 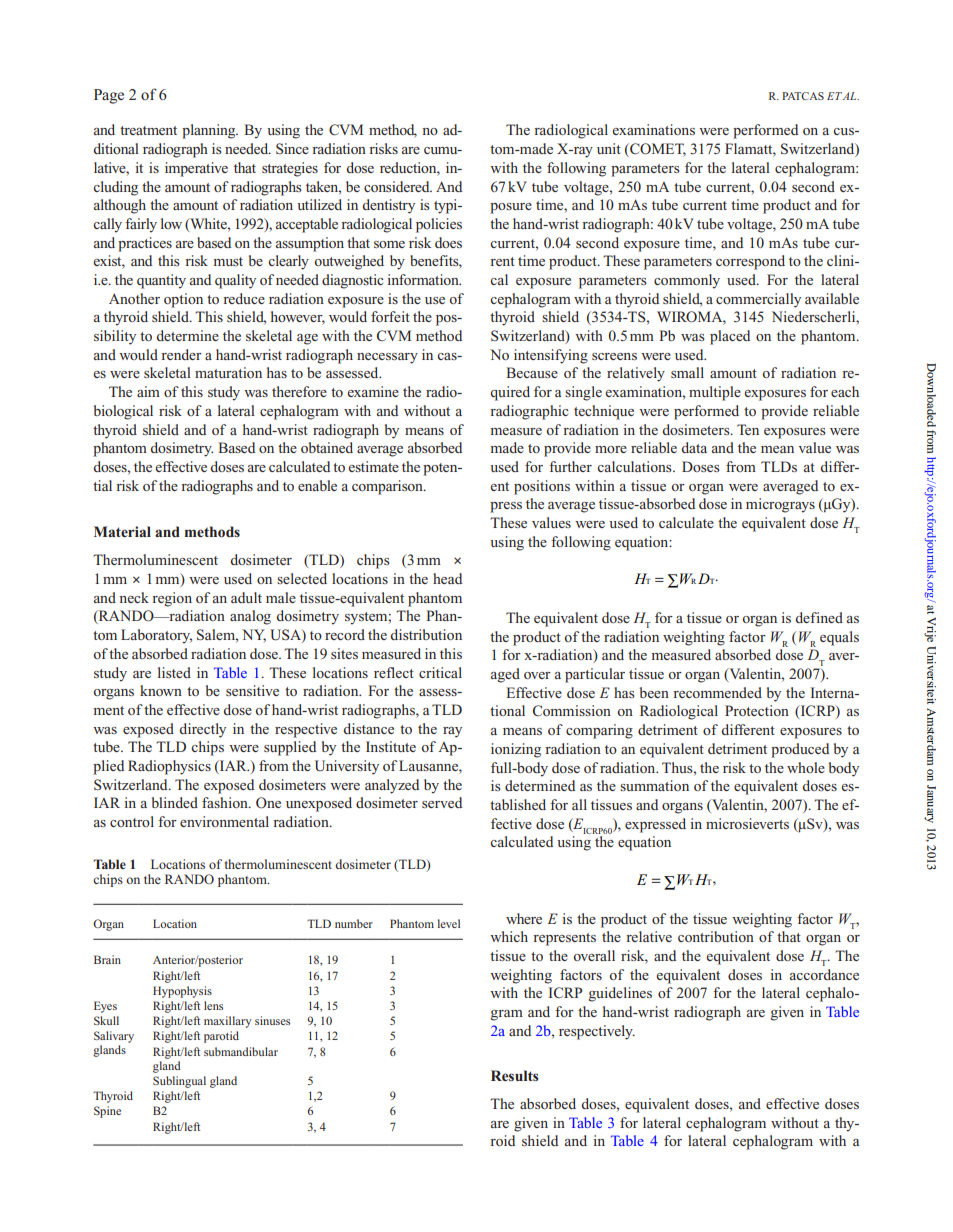 I want to click on COMET, so click(x=657, y=150).
